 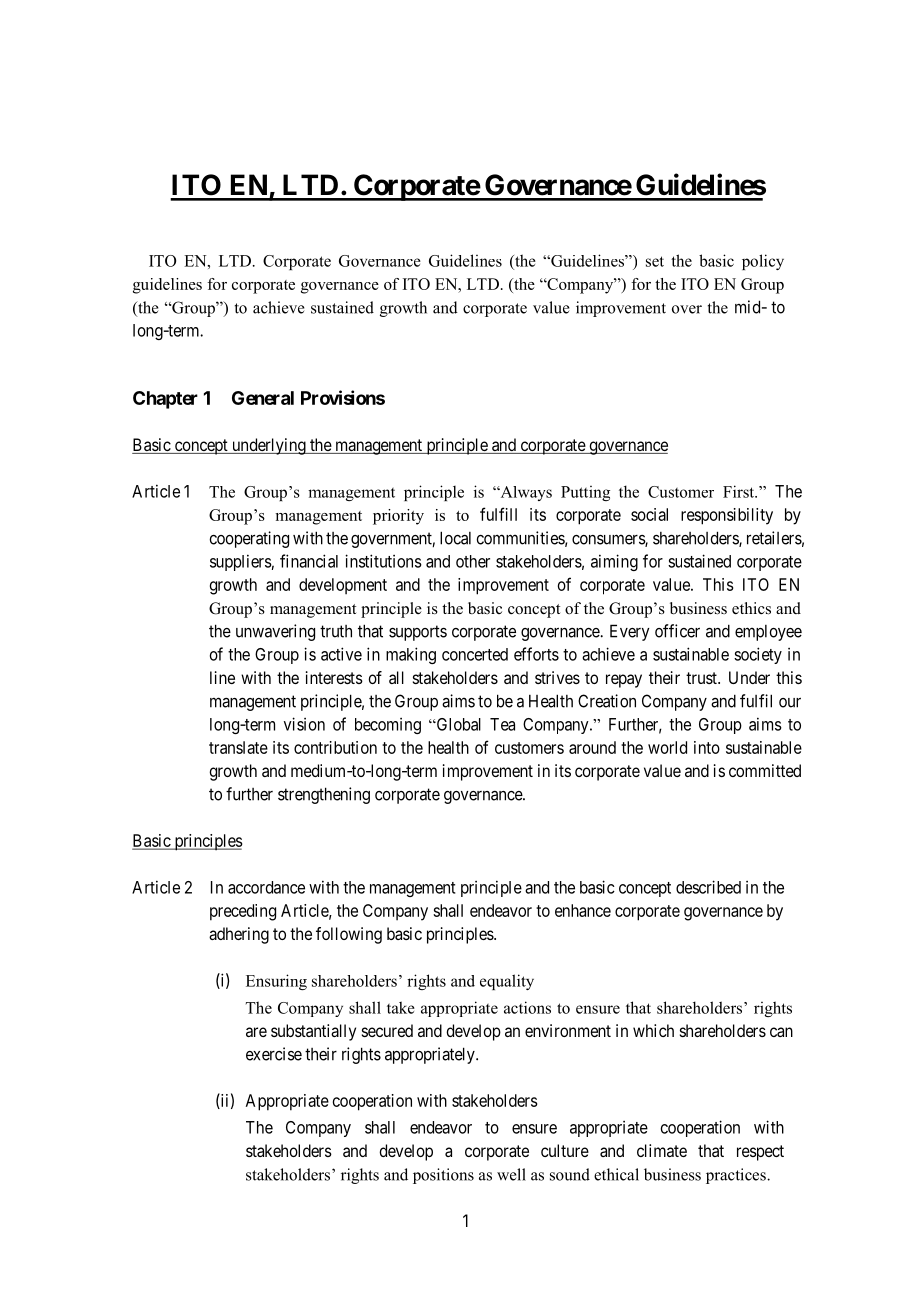 What do you see at coordinates (502, 724) in the screenshot?
I see `Tea` at bounding box center [502, 724].
